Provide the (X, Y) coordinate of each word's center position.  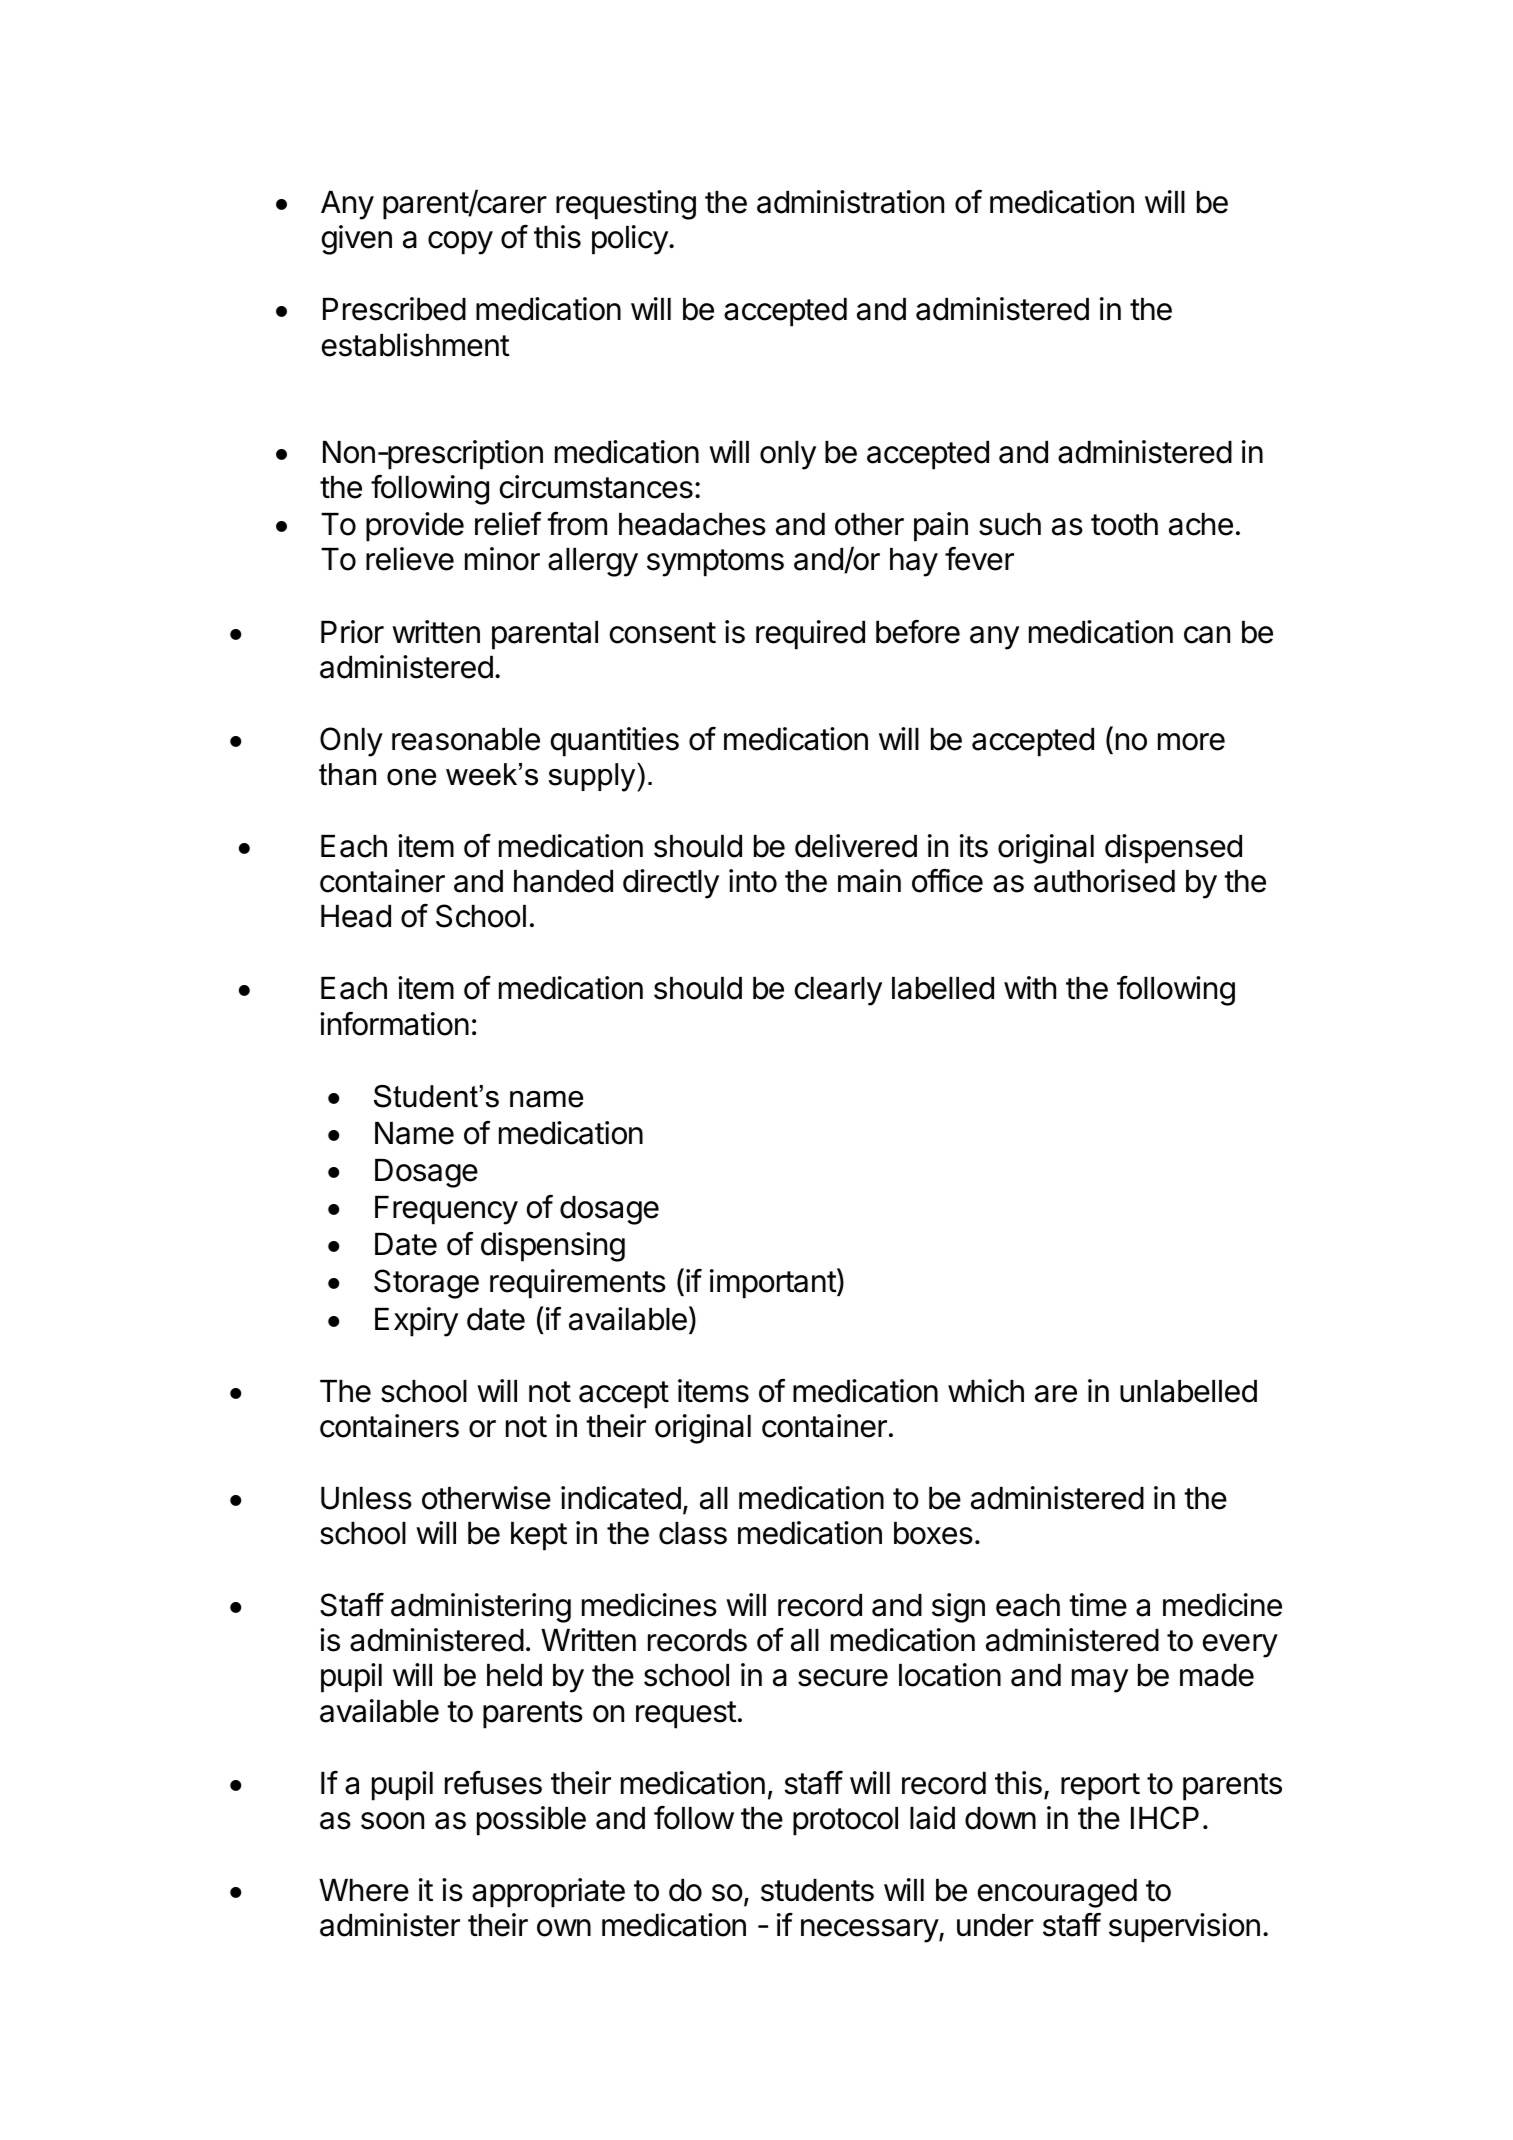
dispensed (1173, 849)
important (773, 1284)
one (411, 777)
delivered (856, 846)
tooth (1124, 524)
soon (392, 1821)
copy (460, 243)
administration (850, 202)
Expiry (416, 1322)
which (986, 1391)
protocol (845, 1821)
